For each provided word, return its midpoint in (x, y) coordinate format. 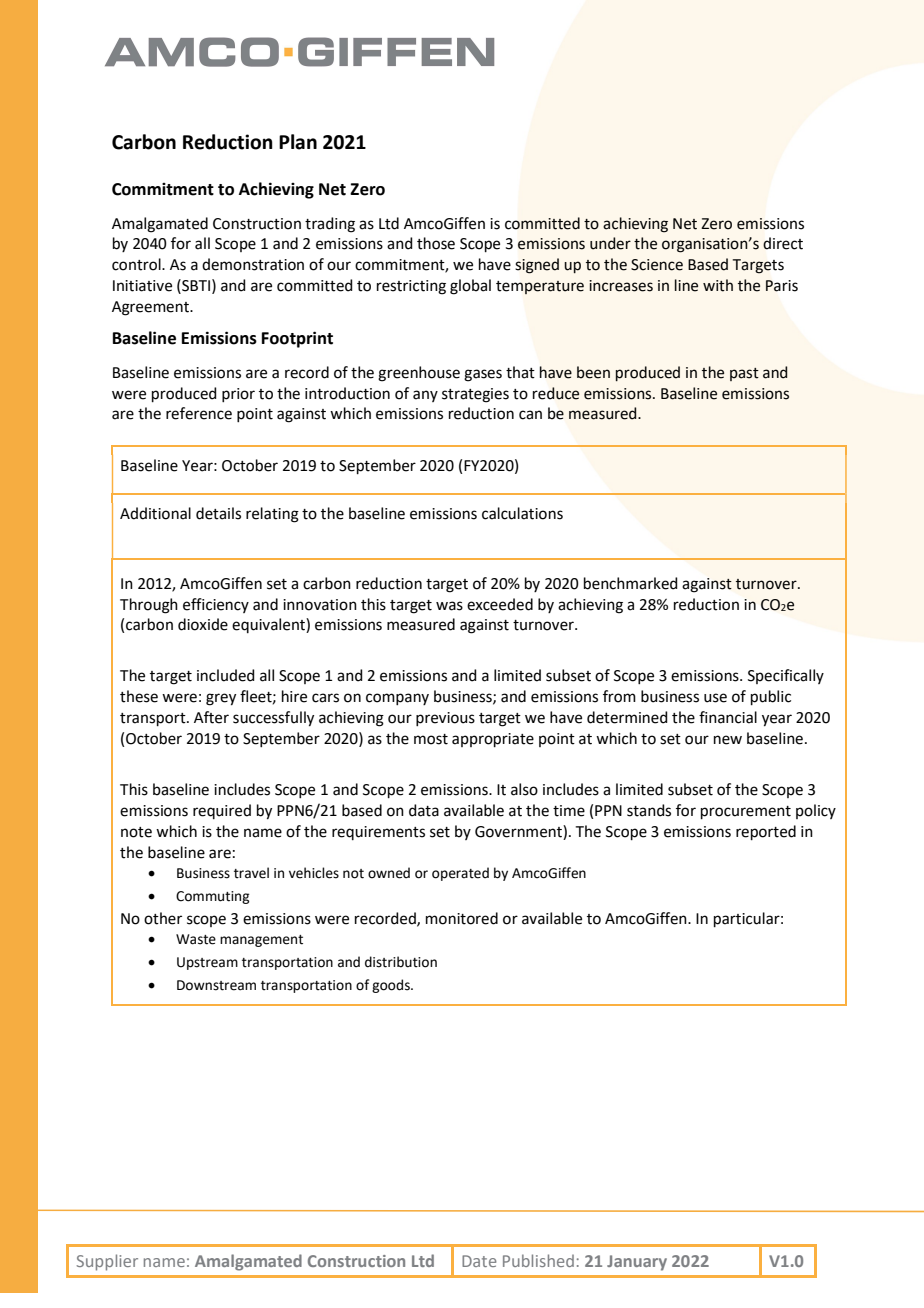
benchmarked (631, 583)
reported (766, 832)
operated (460, 874)
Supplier (107, 1262)
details (218, 513)
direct (783, 243)
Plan (298, 142)
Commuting (212, 897)
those (436, 243)
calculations (522, 513)
